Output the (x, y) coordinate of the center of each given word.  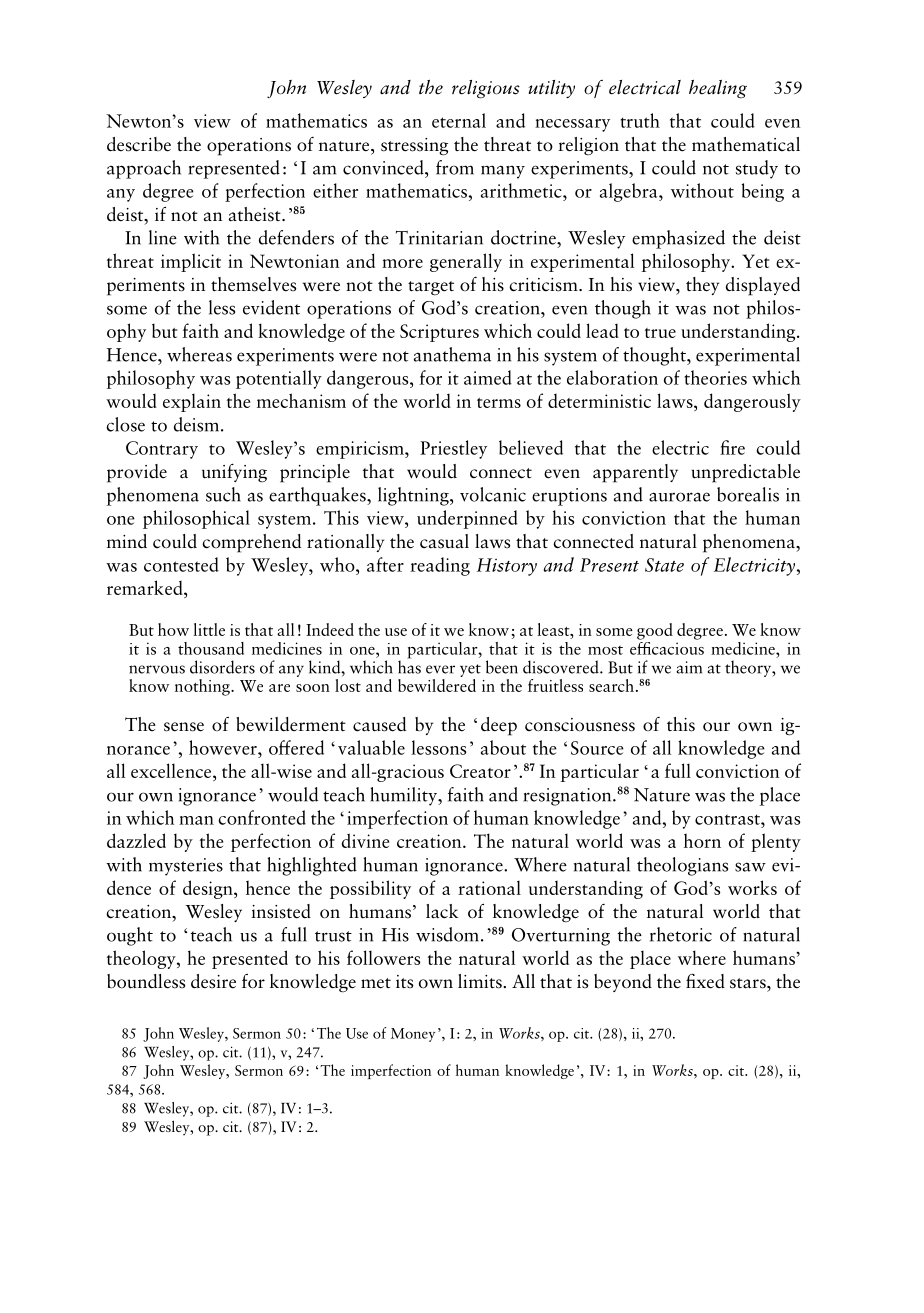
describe (139, 144)
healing (718, 89)
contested (181, 564)
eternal (459, 120)
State (664, 565)
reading (440, 566)
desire (213, 981)
